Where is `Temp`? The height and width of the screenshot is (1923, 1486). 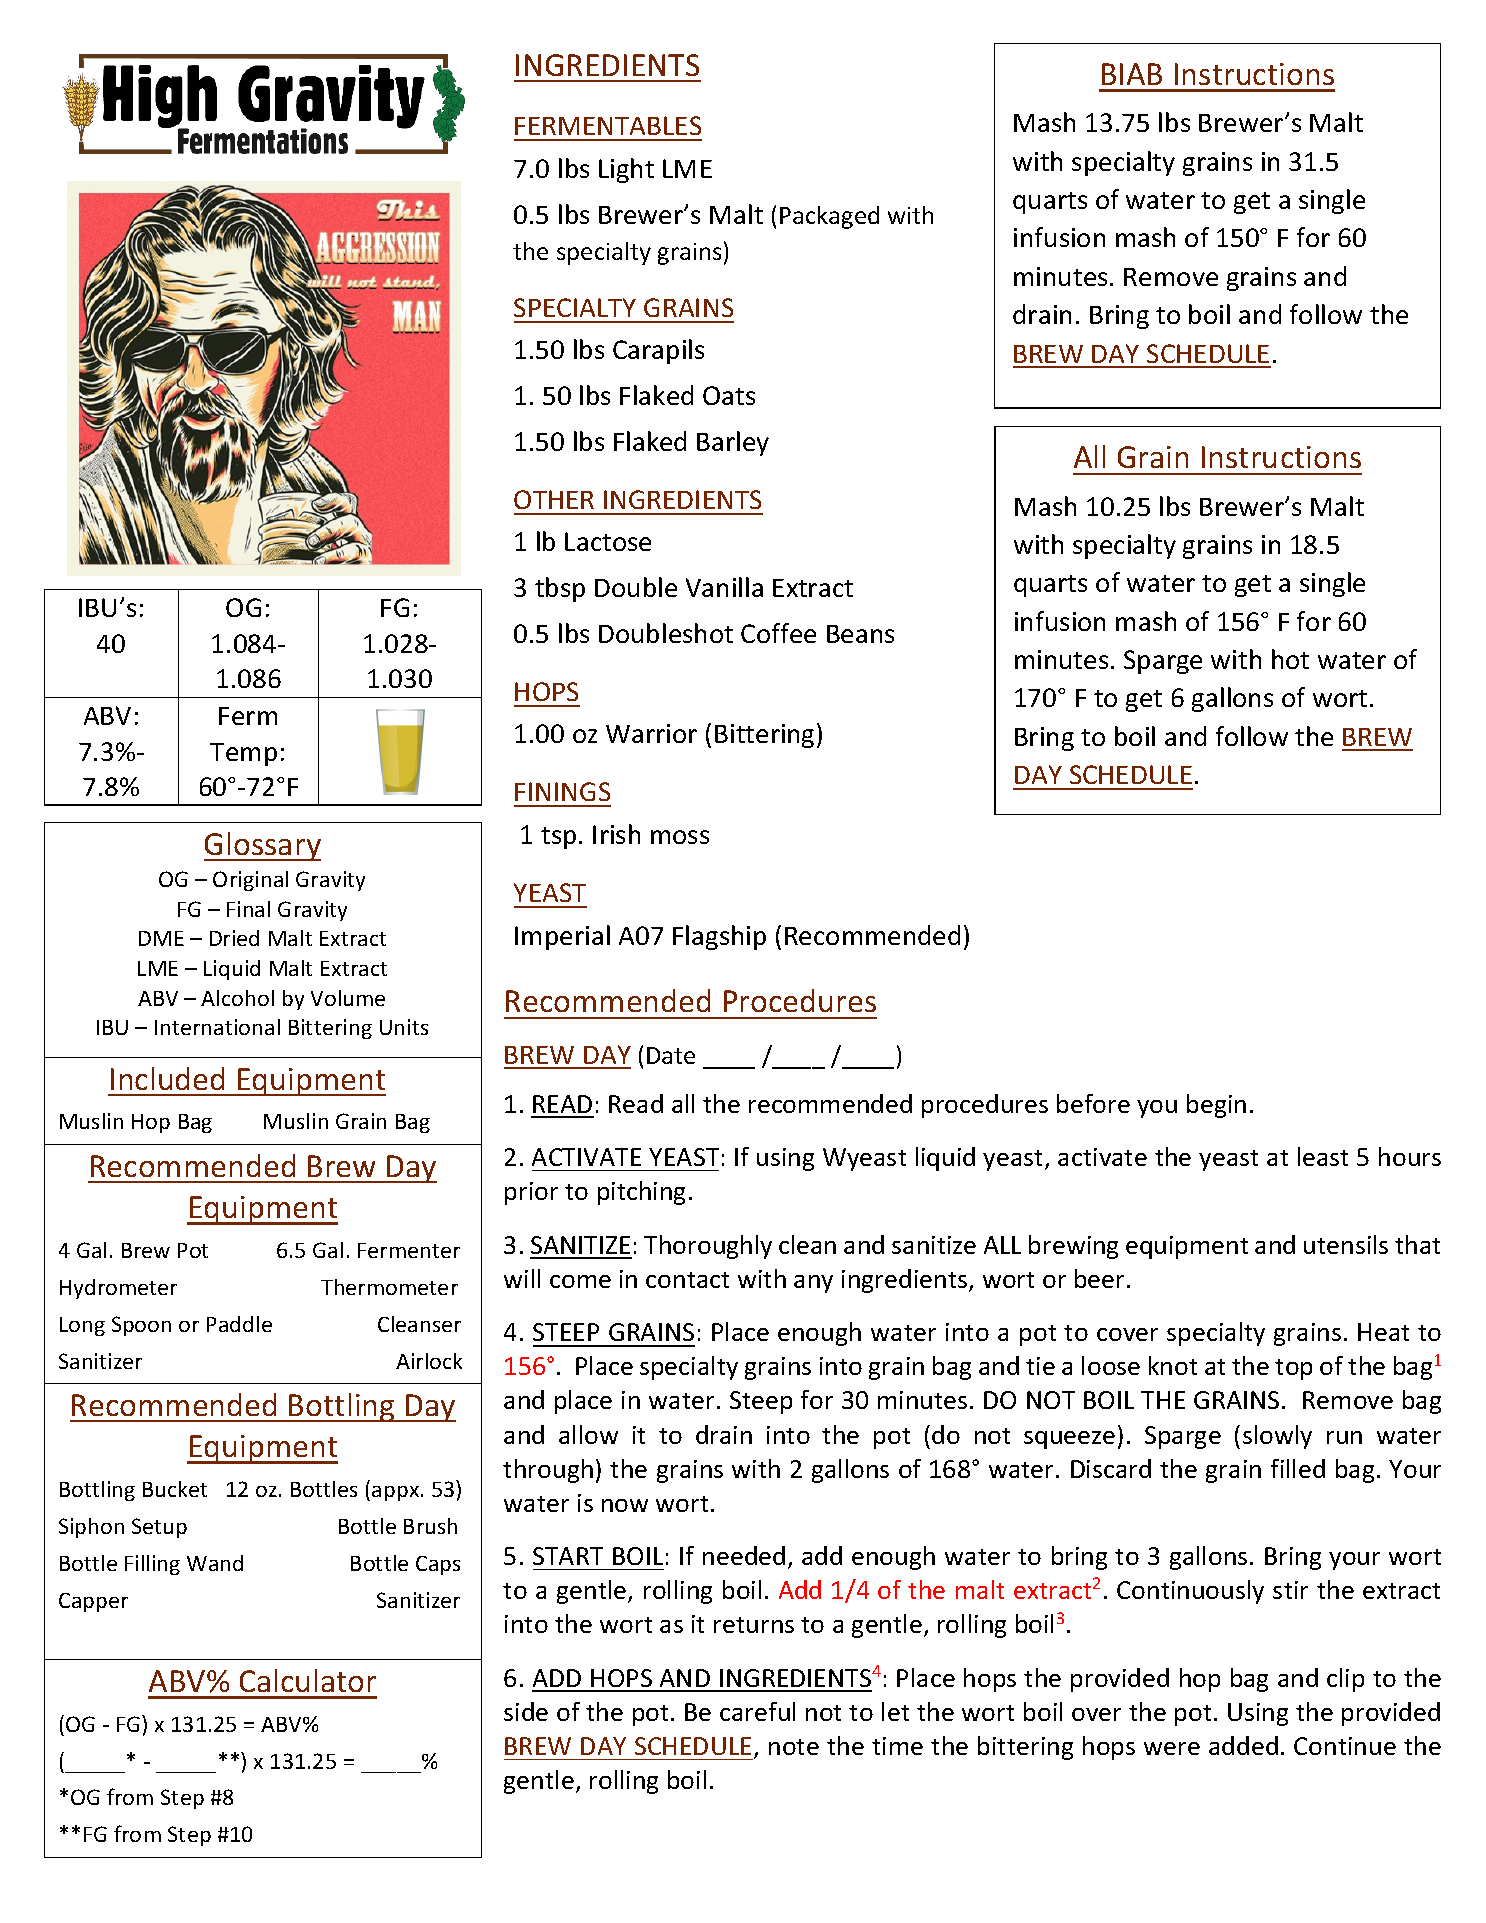
Temp is located at coordinates (243, 754).
